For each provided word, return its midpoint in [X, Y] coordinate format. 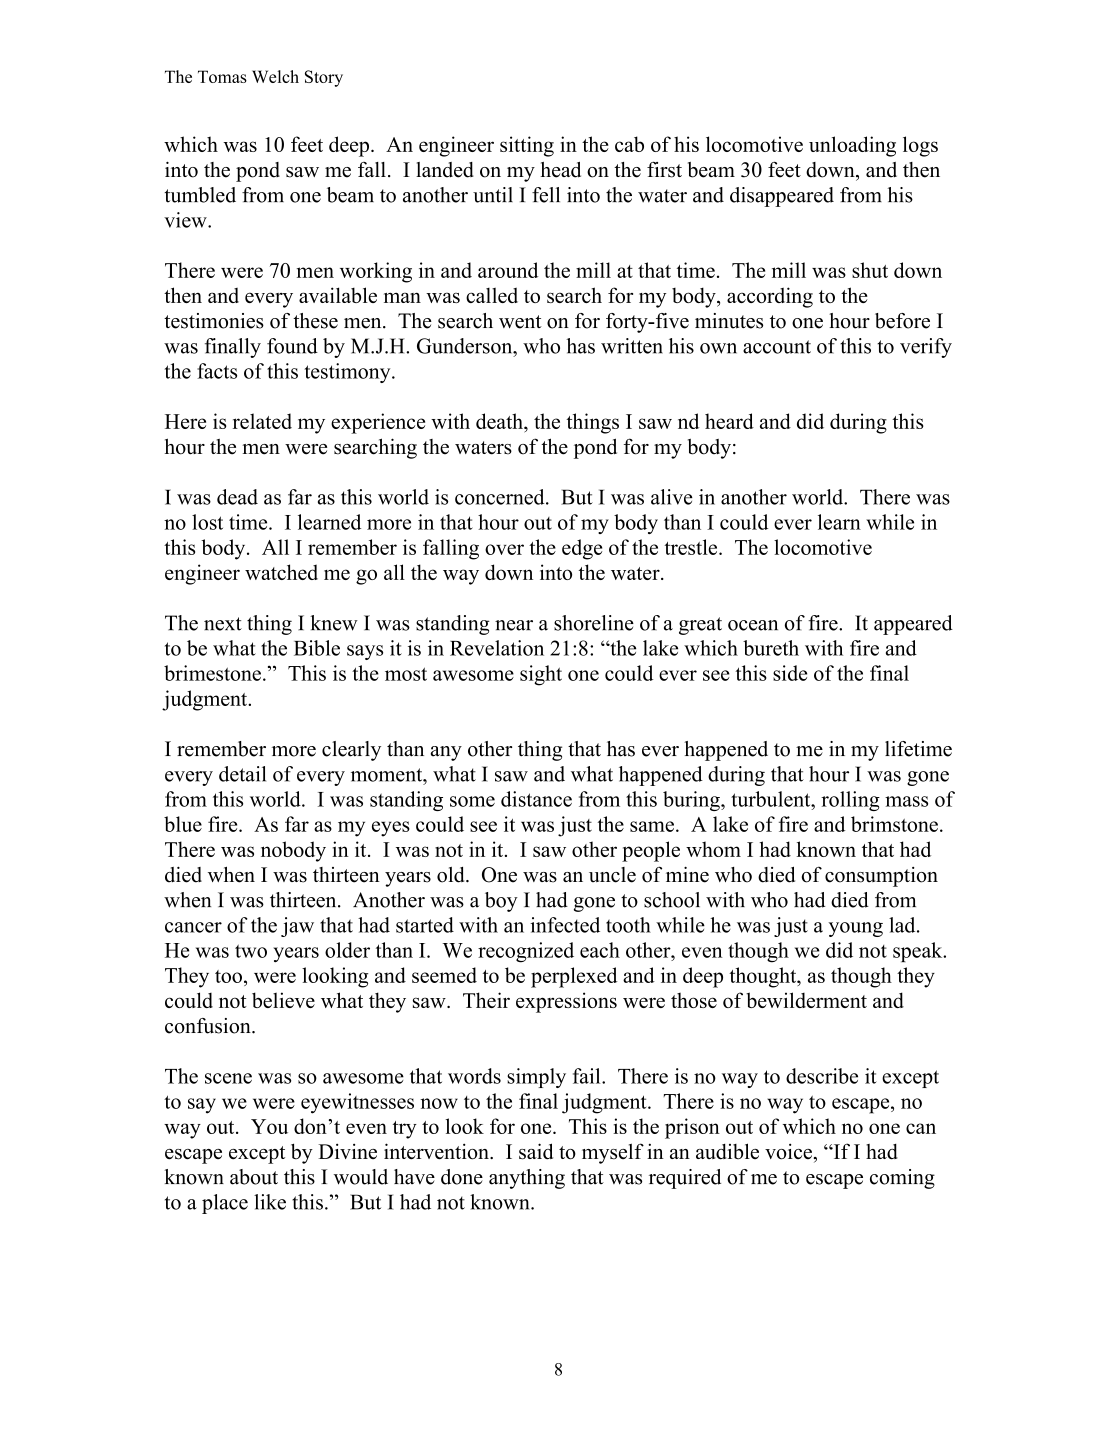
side [790, 673]
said [536, 1151]
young [855, 929]
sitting [527, 146]
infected [565, 925]
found [292, 346]
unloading [852, 146]
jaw [297, 927]
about [254, 1177]
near [514, 625]
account [777, 347]
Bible [317, 648]
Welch [275, 76]
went [520, 322]
